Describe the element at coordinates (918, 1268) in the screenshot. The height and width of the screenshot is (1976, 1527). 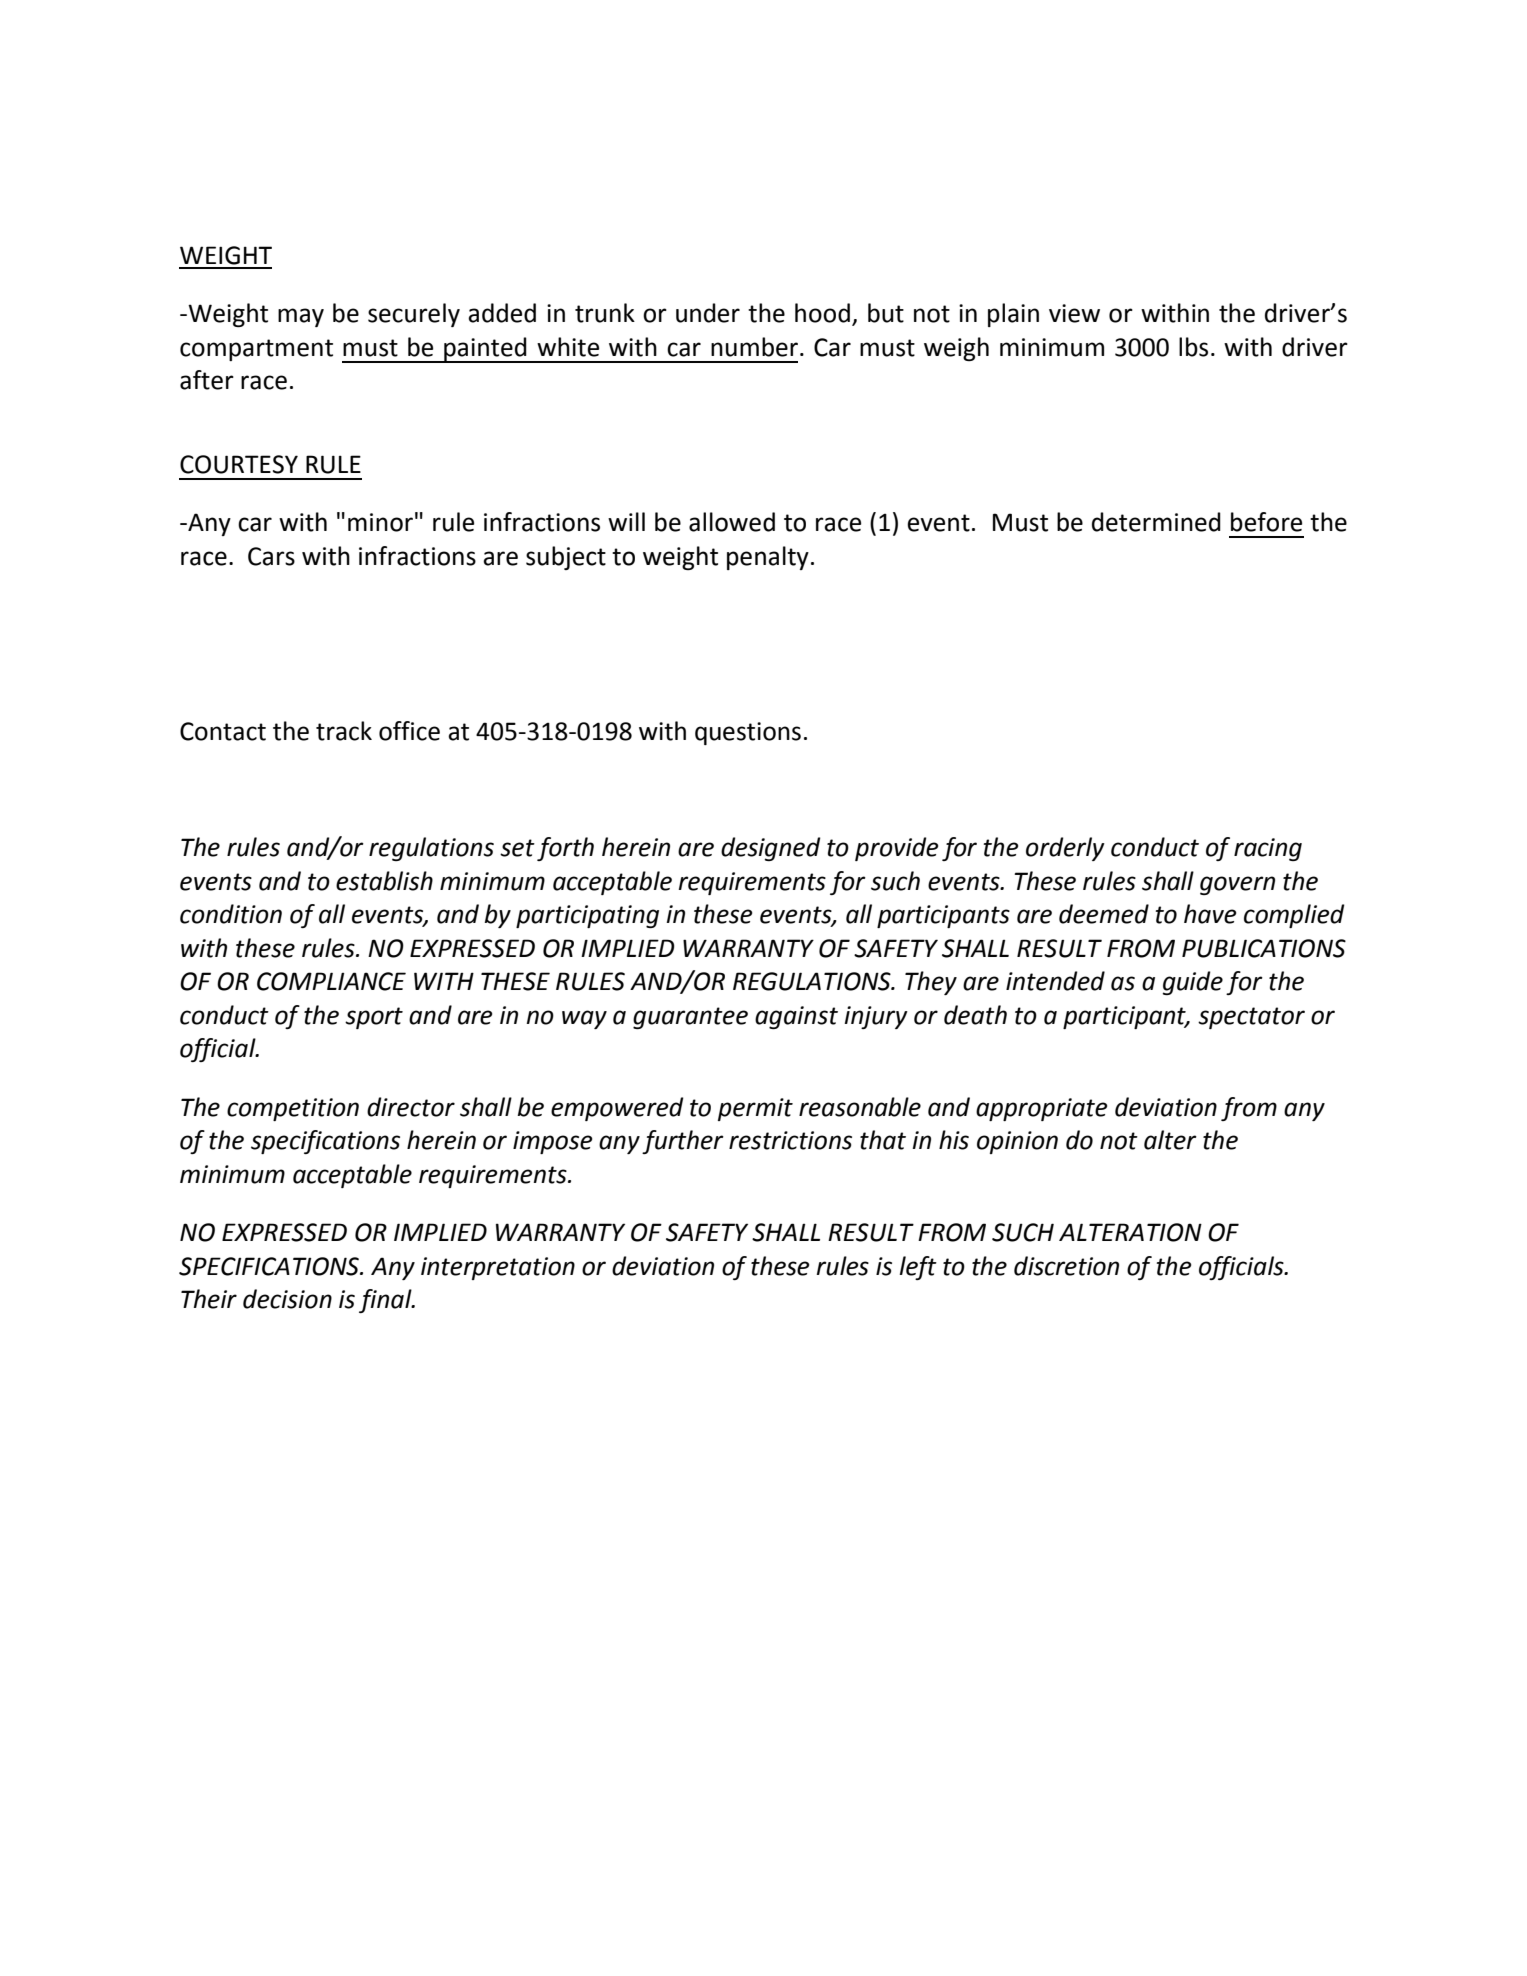
I see `left` at that location.
